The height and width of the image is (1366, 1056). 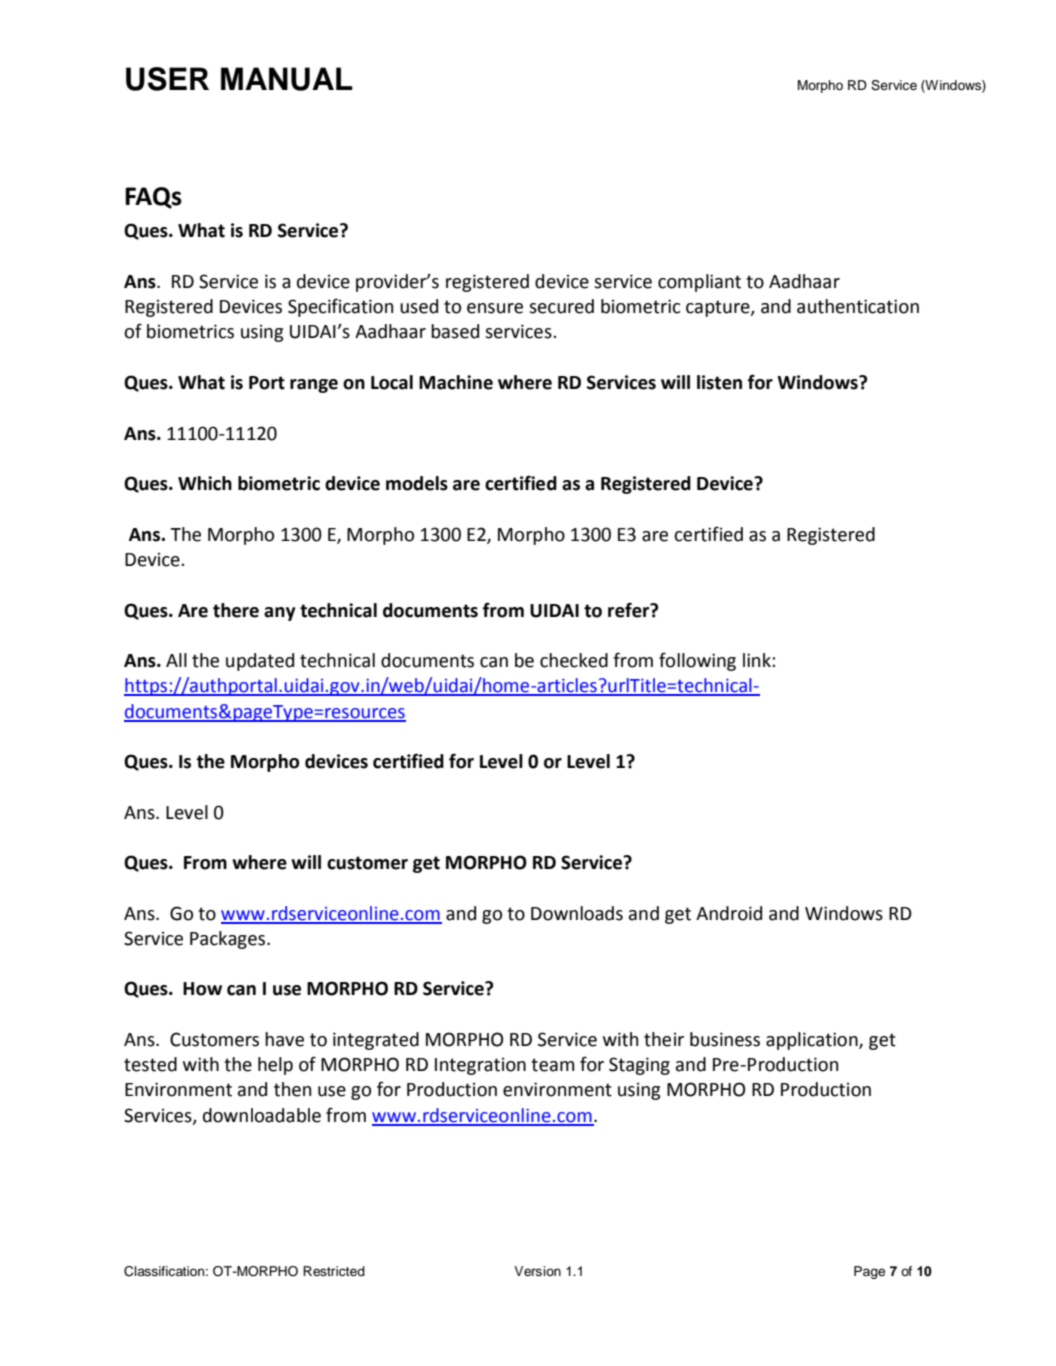 What do you see at coordinates (314, 386) in the image?
I see `range` at bounding box center [314, 386].
